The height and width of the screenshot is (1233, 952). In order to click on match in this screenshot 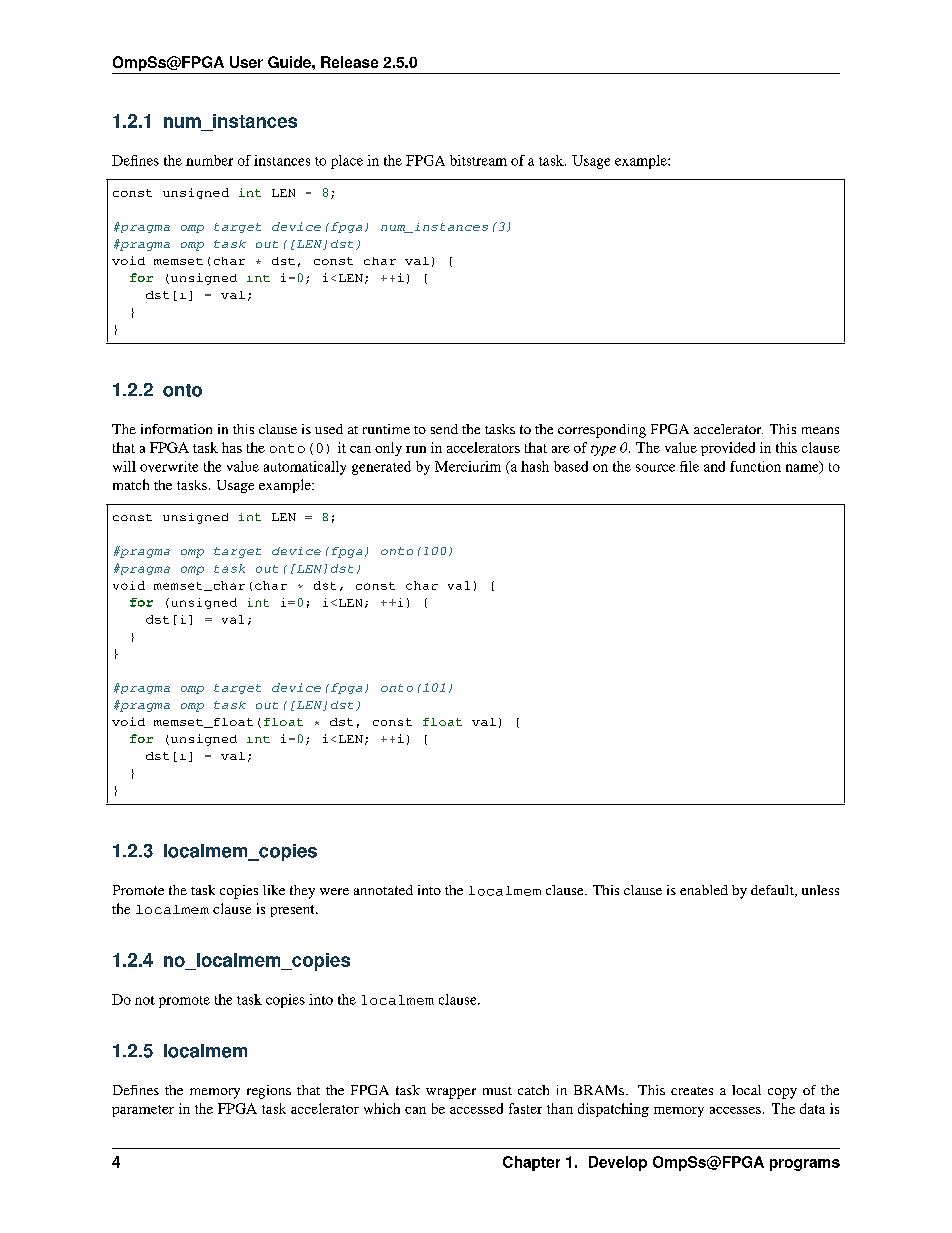, I will do `click(131, 484)`.
